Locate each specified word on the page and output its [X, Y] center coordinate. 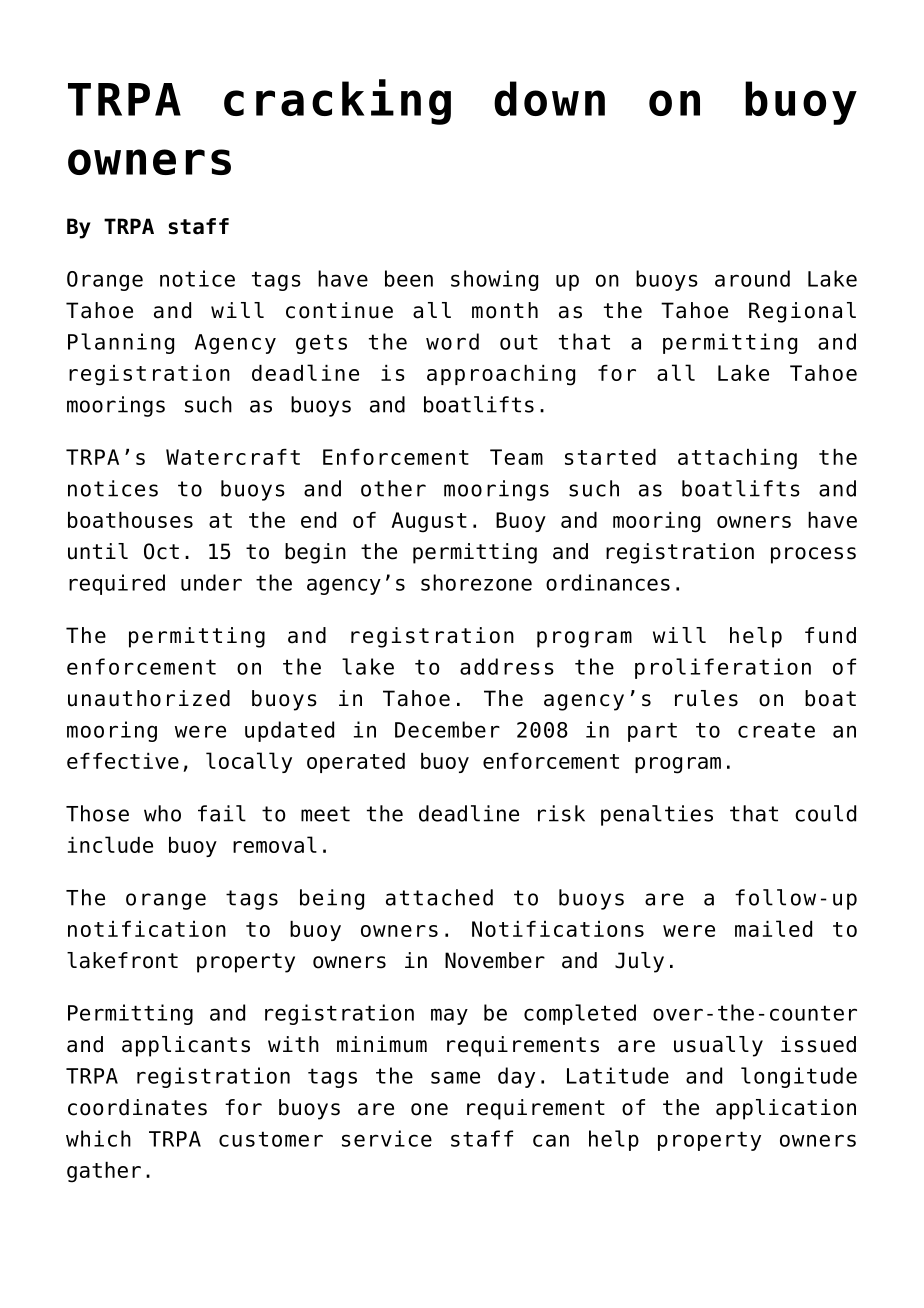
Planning [121, 343]
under [211, 582]
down [549, 98]
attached [439, 897]
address [507, 666]
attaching [737, 459]
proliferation [723, 668]
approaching [501, 375]
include [110, 844]
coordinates [137, 1107]
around [752, 278]
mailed [773, 928]
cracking [337, 102]
